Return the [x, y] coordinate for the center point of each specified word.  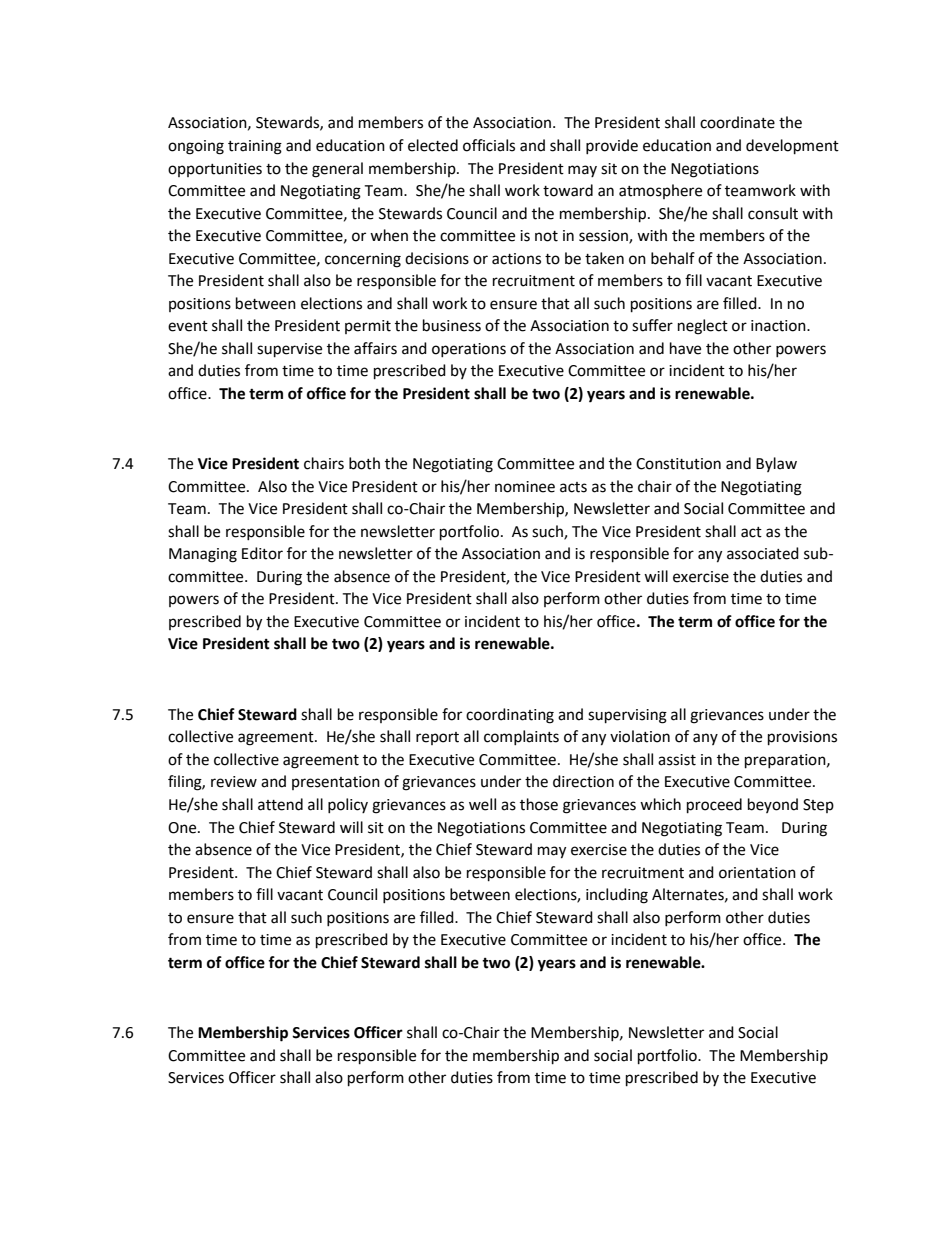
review [234, 782]
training [255, 147]
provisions [802, 738]
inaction [779, 326]
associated [763, 553]
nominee [525, 487]
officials [489, 145]
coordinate [737, 122]
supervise [289, 350]
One [183, 828]
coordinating [510, 716]
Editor [262, 553]
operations [469, 350]
